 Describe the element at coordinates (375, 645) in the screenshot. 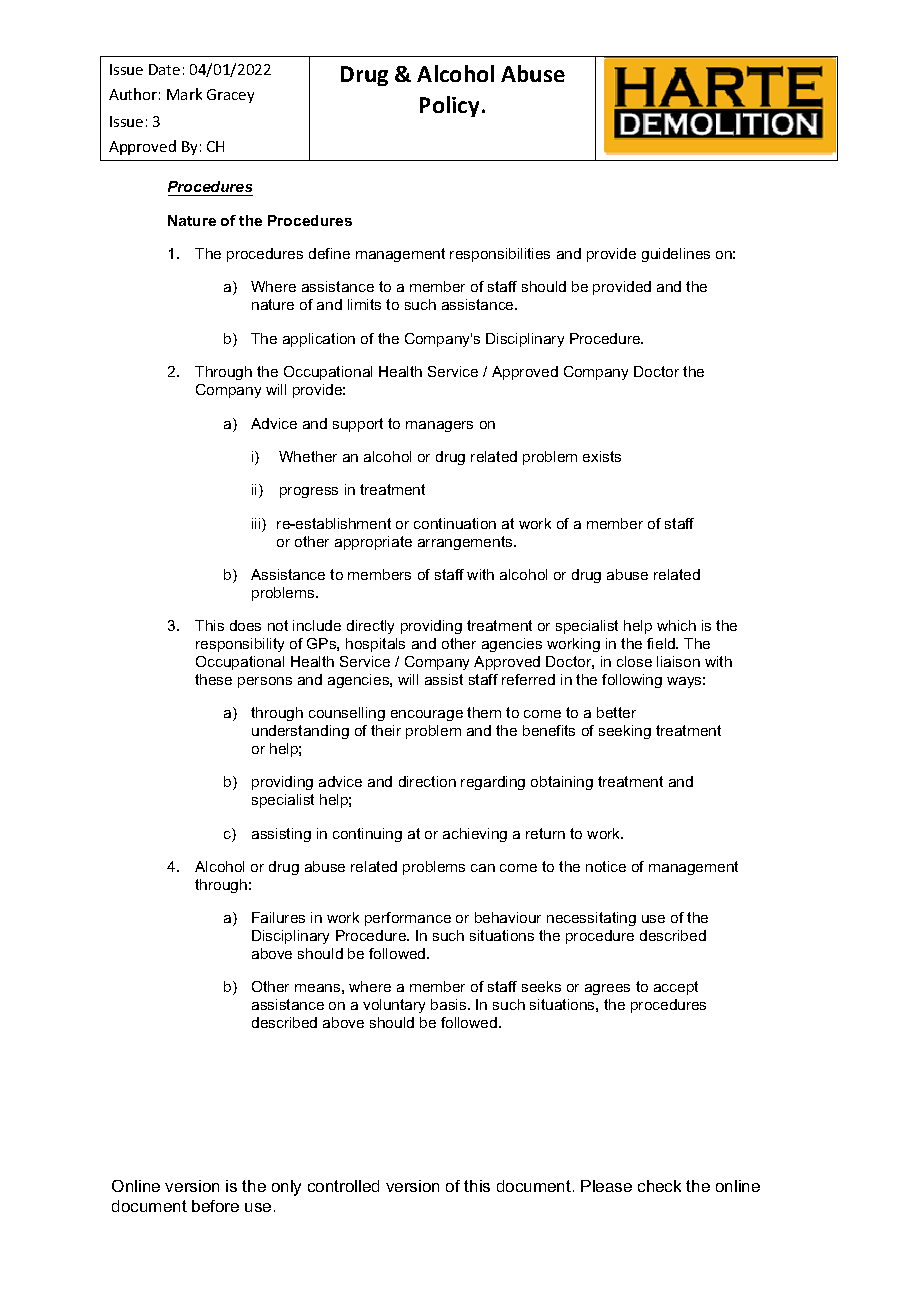

I see `hospitals` at that location.
